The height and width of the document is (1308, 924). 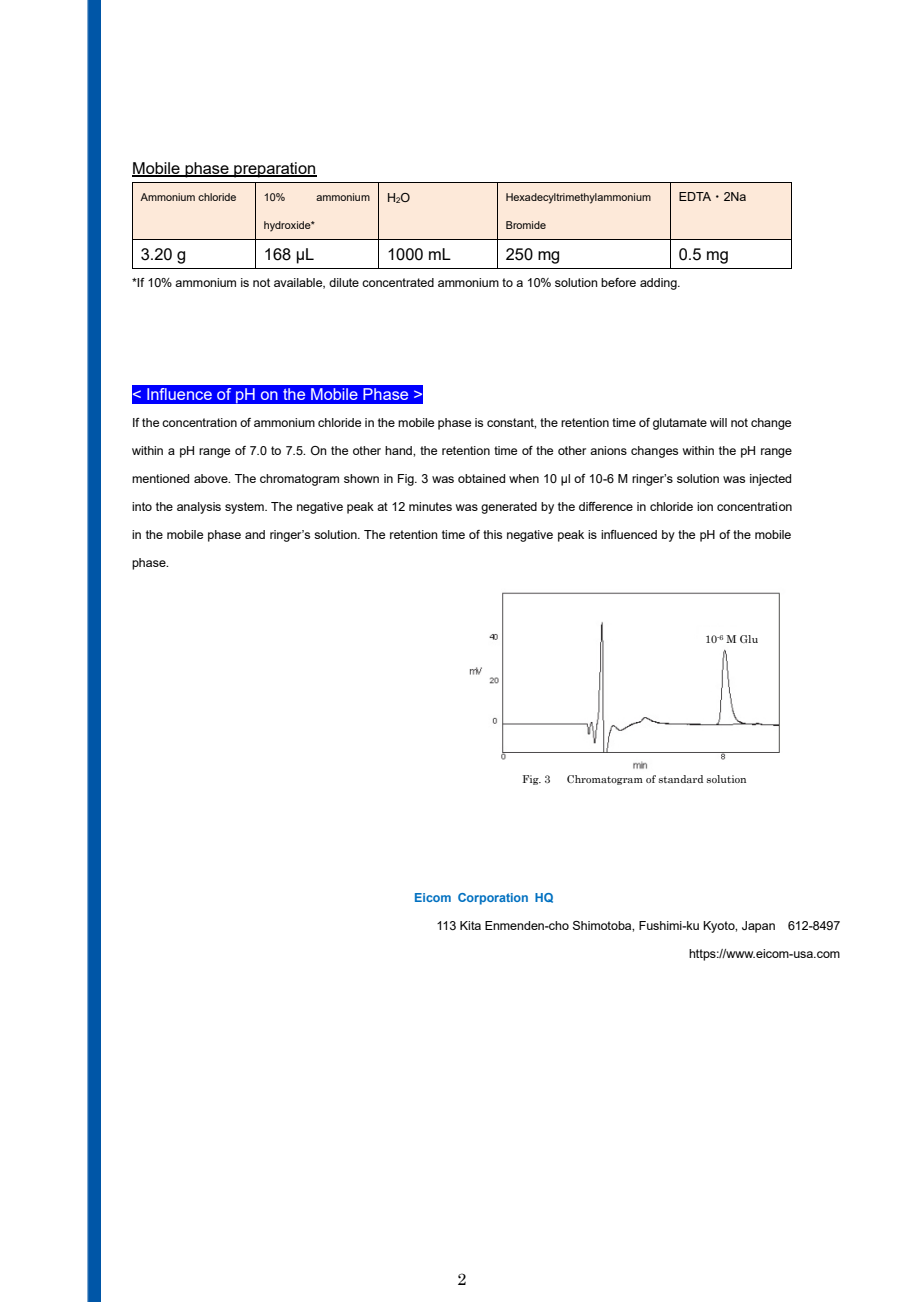 I want to click on this, so click(x=492, y=534).
